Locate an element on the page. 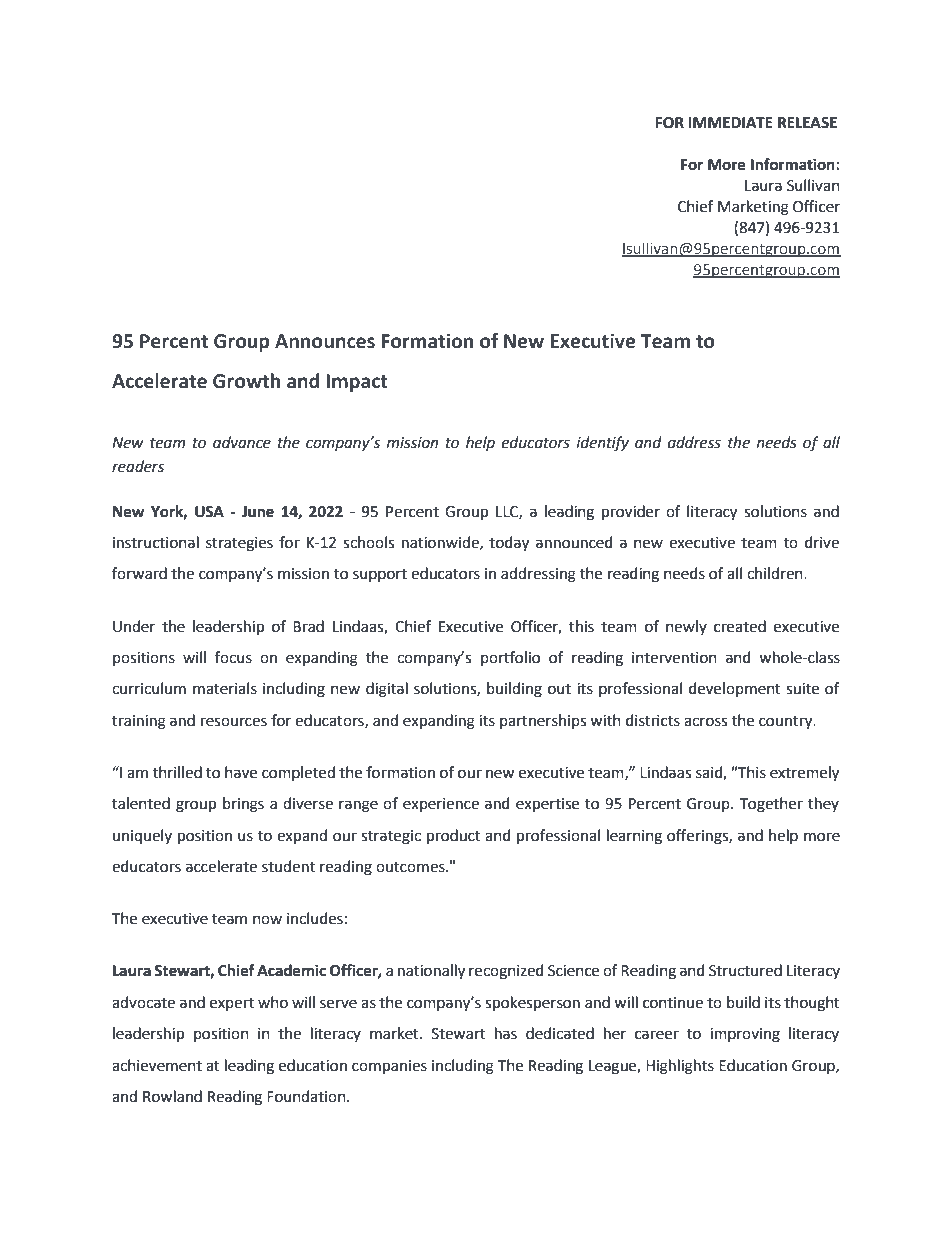  Announces is located at coordinates (325, 341).
